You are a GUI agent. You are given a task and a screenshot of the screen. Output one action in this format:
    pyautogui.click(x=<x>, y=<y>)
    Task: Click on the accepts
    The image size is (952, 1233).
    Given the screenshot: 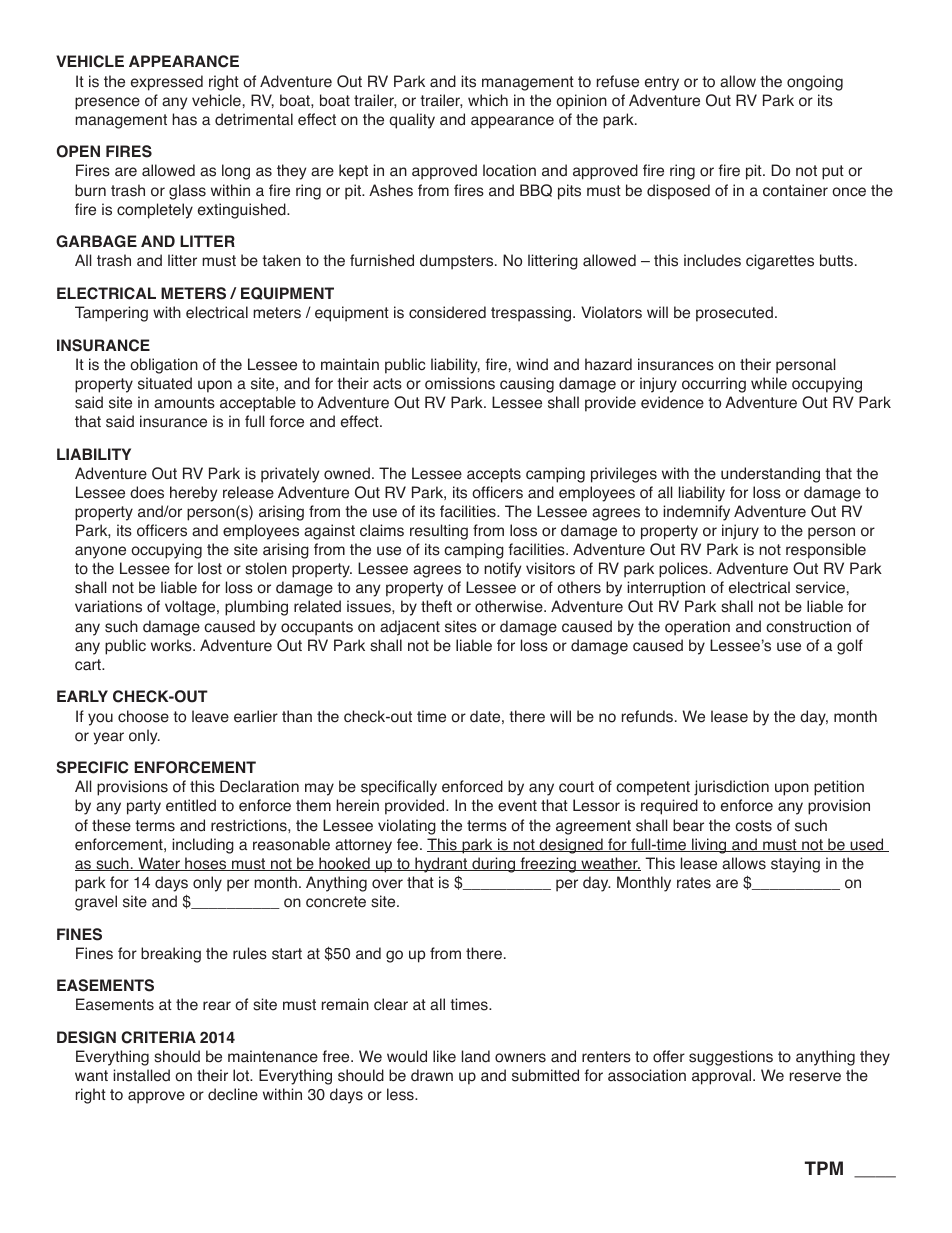 What is the action you would take?
    pyautogui.click(x=494, y=475)
